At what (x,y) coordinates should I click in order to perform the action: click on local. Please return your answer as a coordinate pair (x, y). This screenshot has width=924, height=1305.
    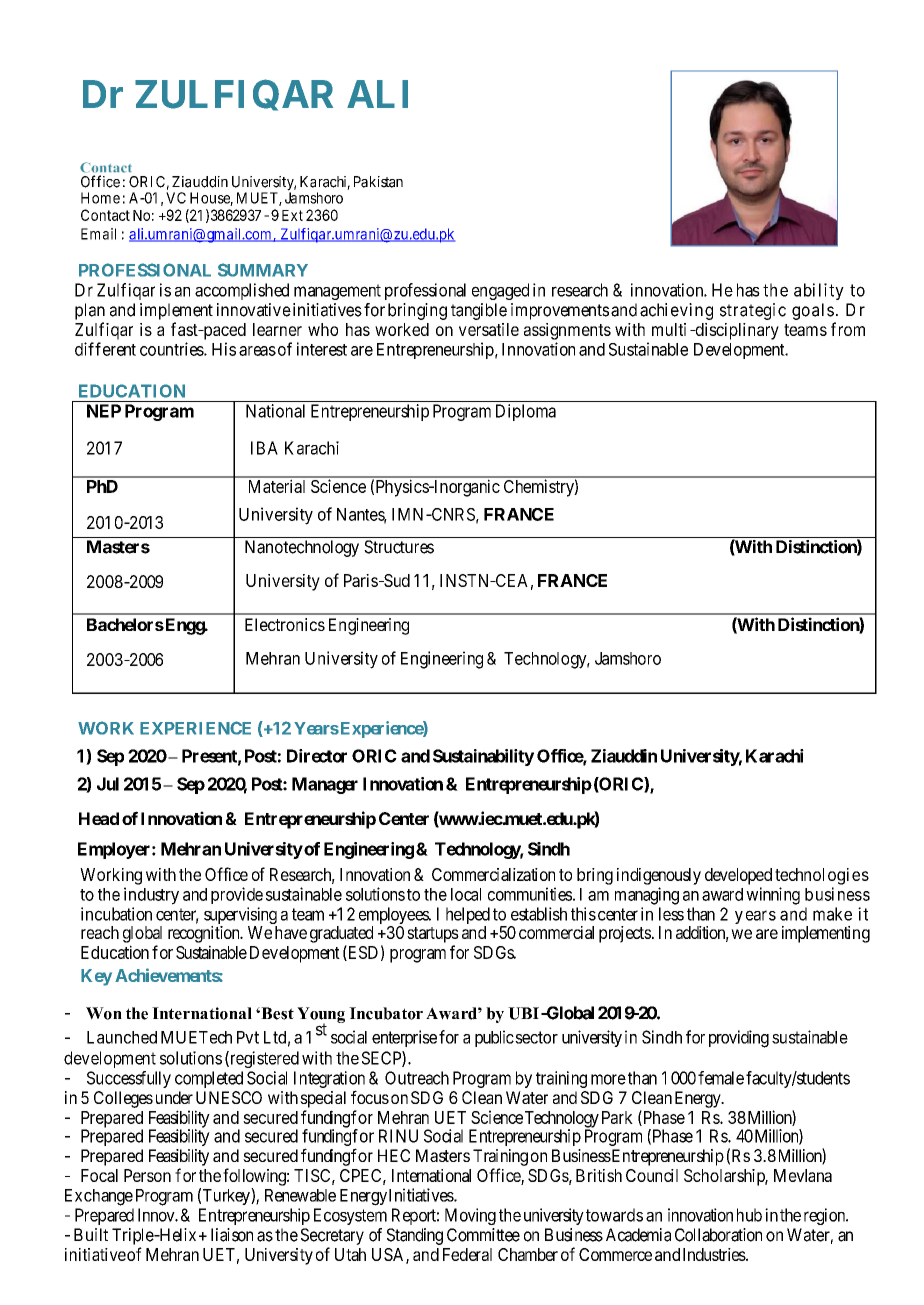
    Looking at the image, I should click on (466, 894).
